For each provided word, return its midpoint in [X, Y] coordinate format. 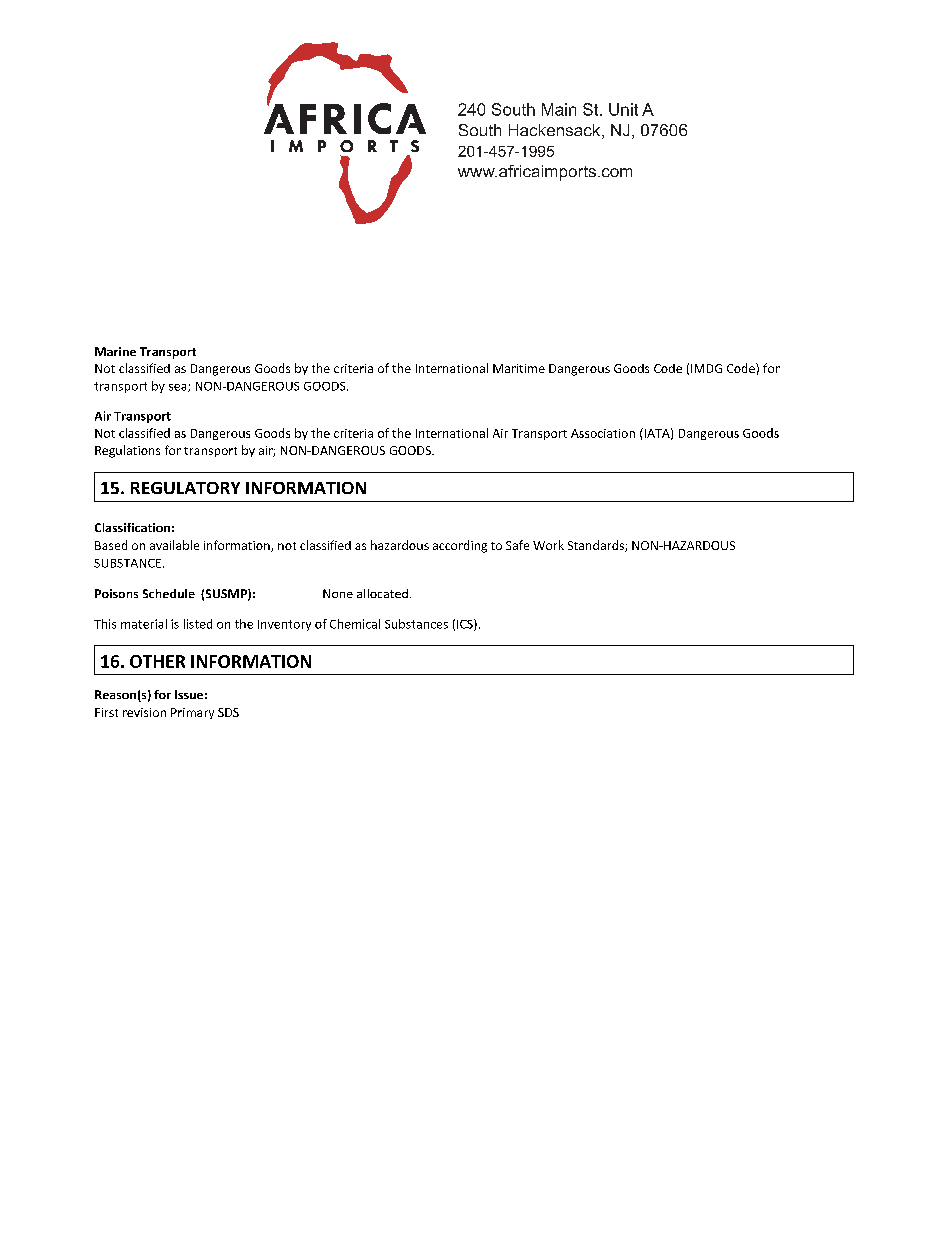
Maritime [519, 368]
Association [603, 433]
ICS [466, 625]
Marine [115, 351]
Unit [623, 109]
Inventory [284, 625]
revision [144, 712]
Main [559, 109]
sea [179, 388]
